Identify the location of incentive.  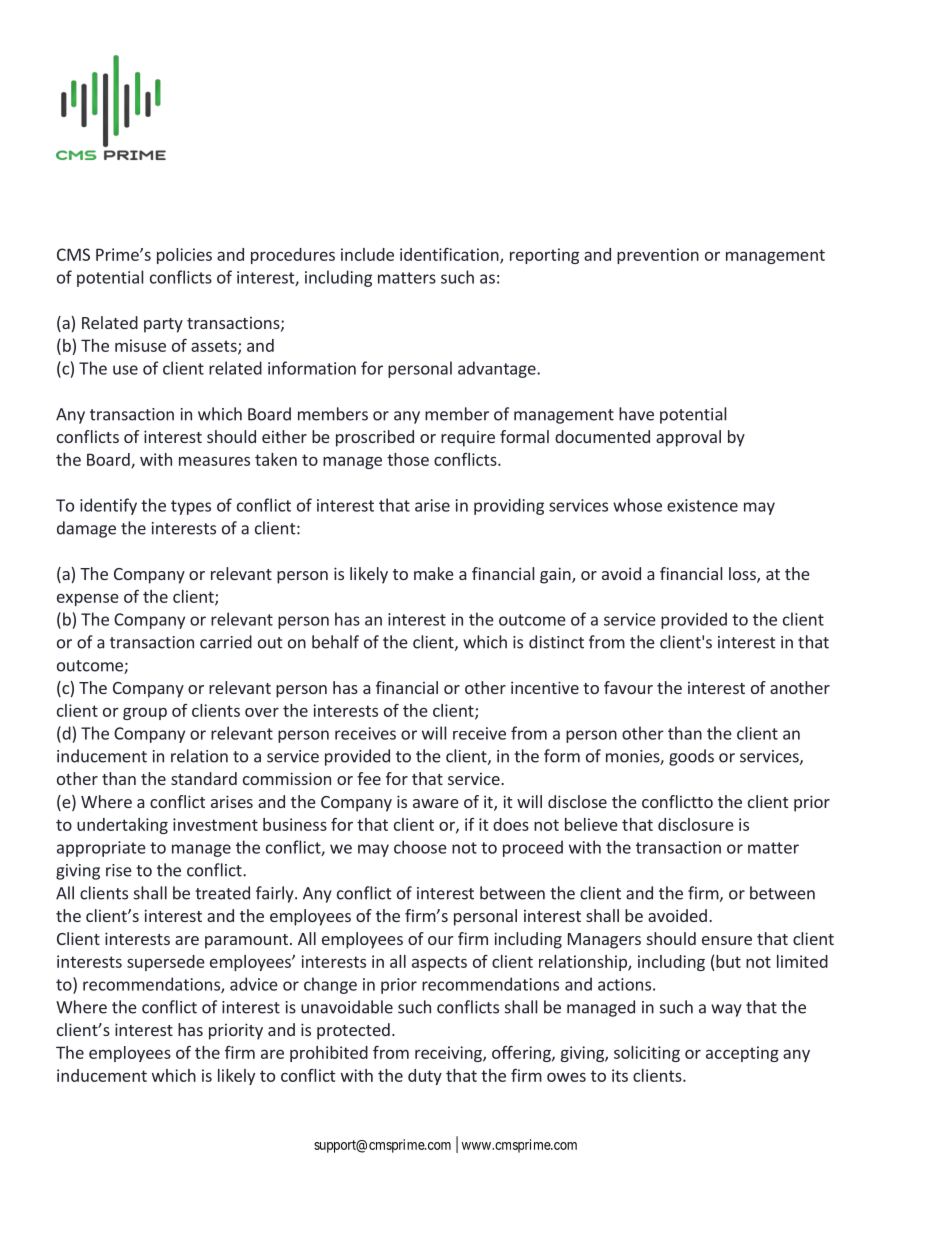
(545, 687).
